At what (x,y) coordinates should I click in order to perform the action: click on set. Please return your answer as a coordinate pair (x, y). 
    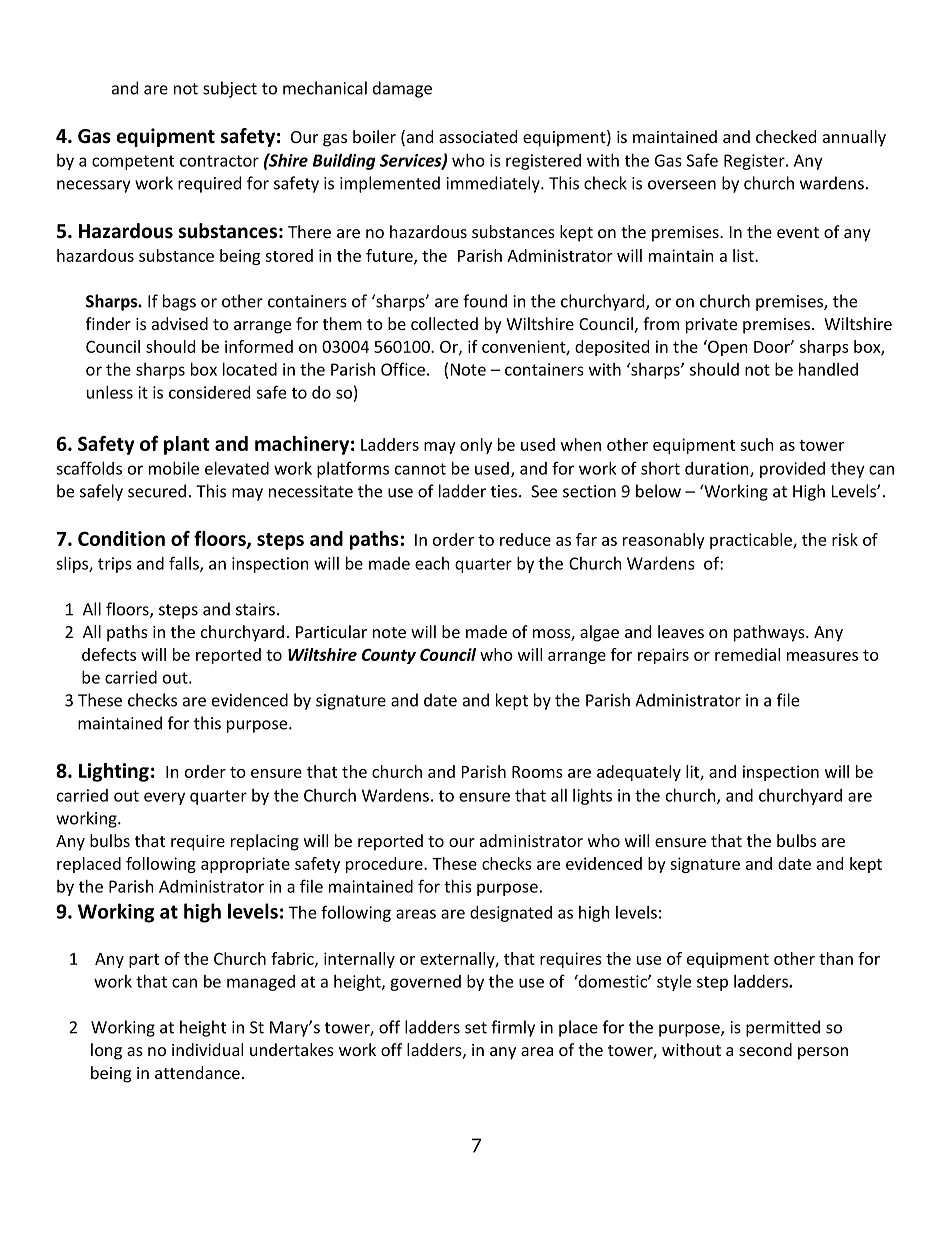
    Looking at the image, I should click on (476, 1028).
